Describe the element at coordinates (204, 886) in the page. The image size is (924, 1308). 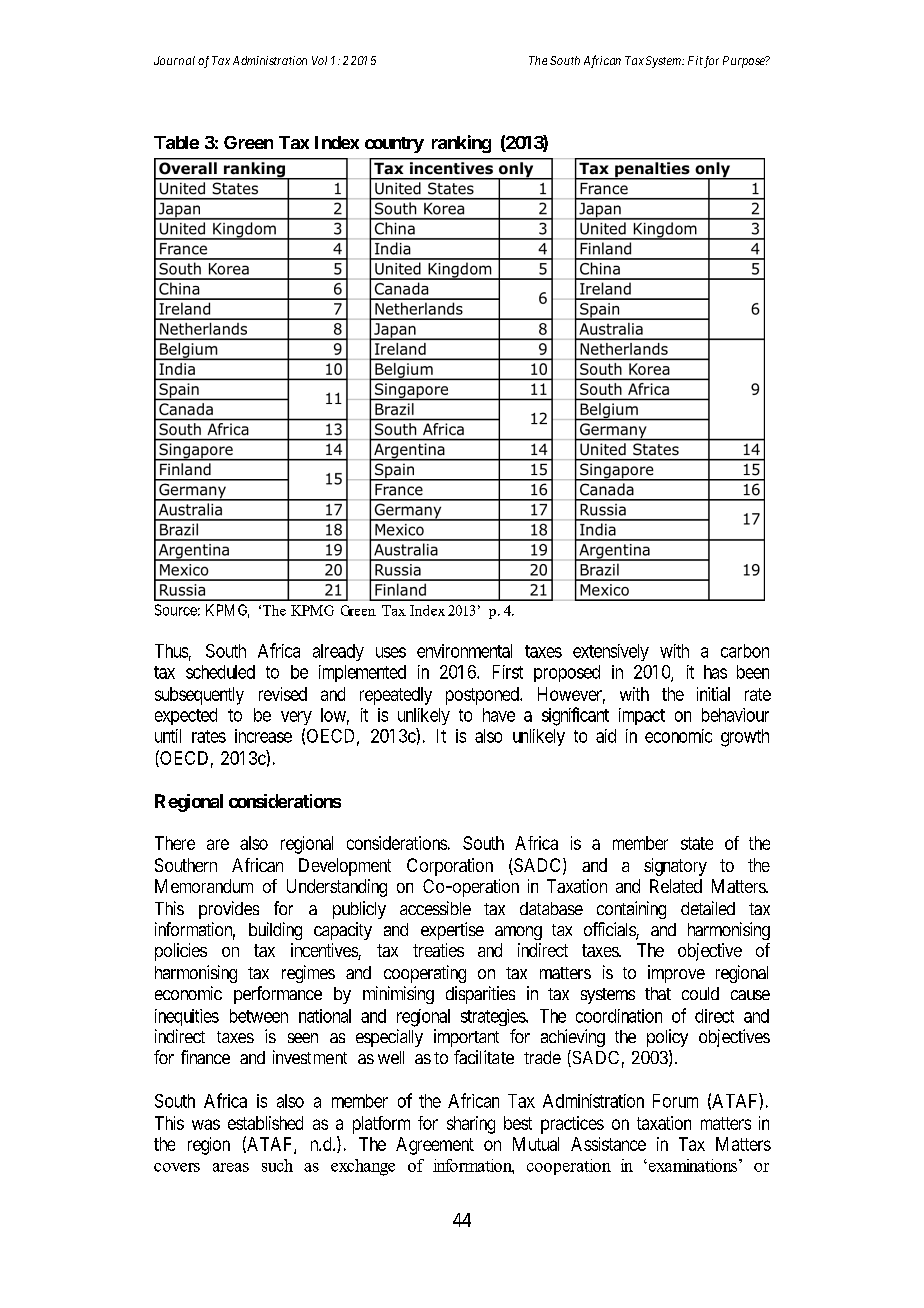
I see `Memorandum` at that location.
